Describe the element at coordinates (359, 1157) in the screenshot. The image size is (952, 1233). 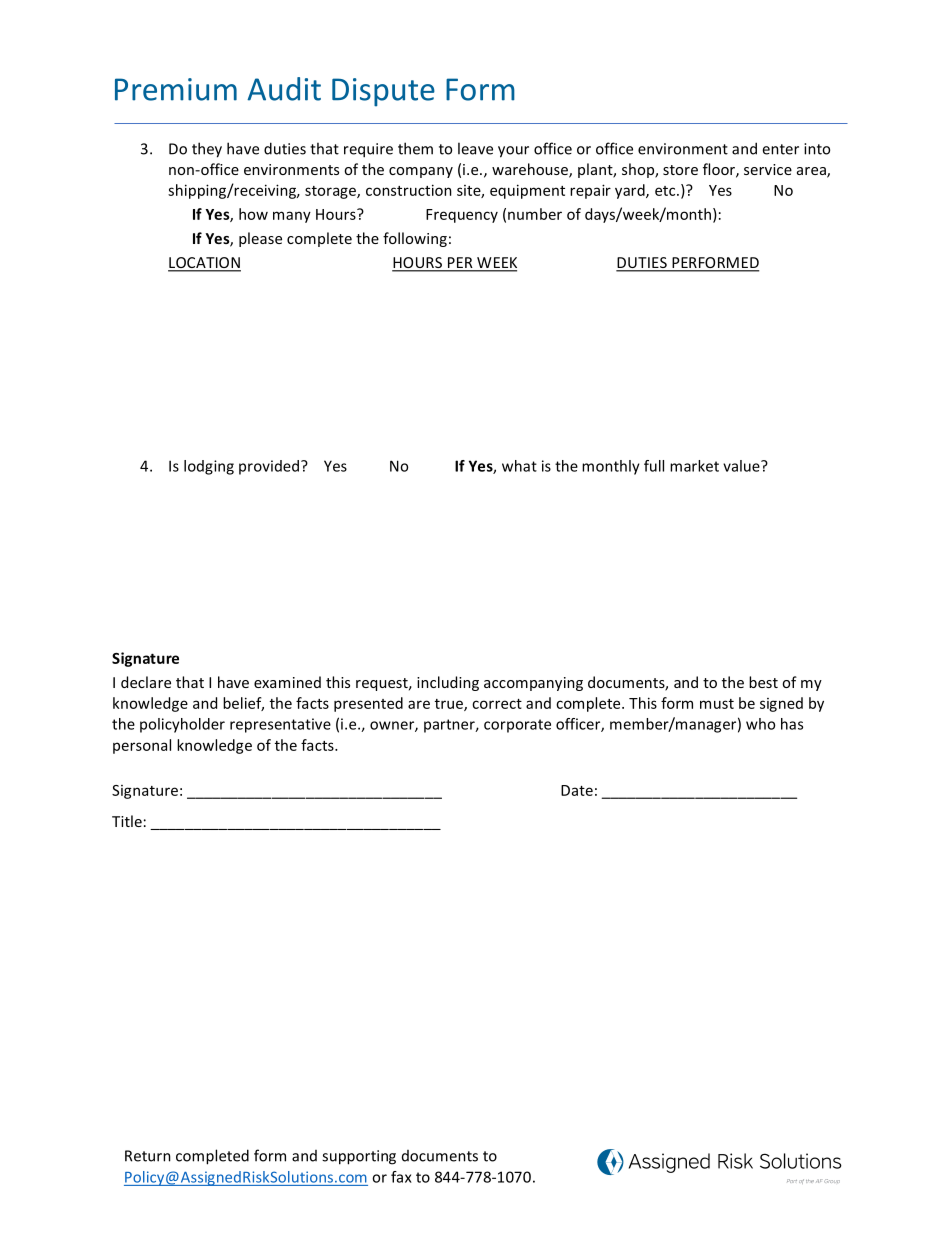
I see `supporting` at that location.
